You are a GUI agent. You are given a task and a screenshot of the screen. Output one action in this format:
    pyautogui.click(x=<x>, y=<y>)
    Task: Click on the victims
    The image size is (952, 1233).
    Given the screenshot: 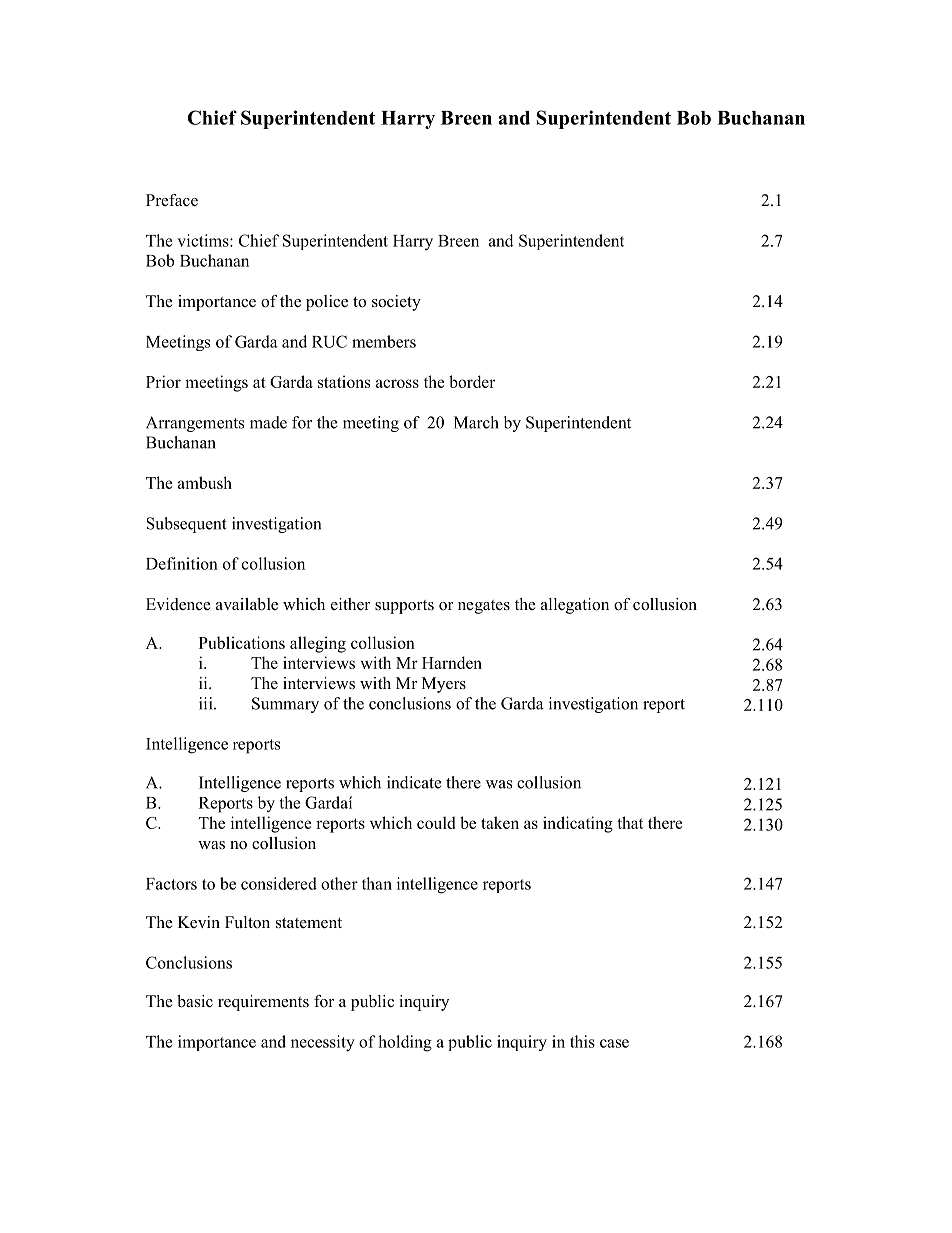 What is the action you would take?
    pyautogui.click(x=204, y=240)
